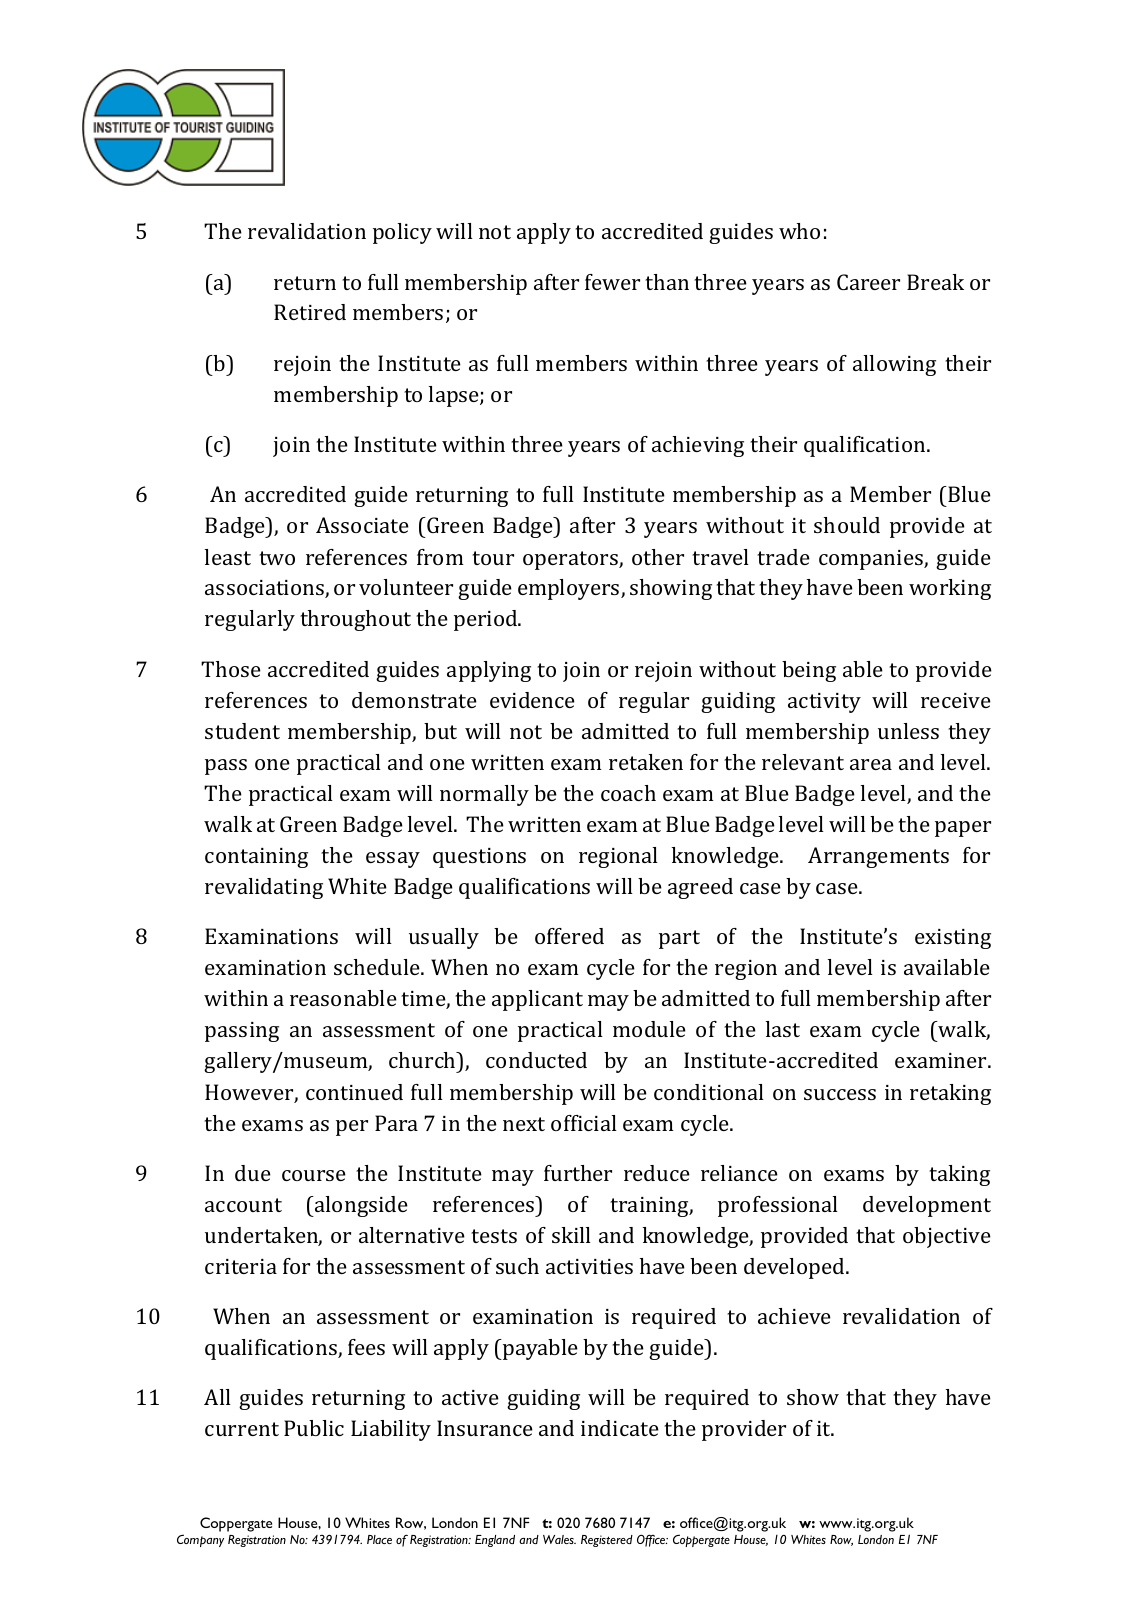  I want to click on course, so click(314, 1175).
